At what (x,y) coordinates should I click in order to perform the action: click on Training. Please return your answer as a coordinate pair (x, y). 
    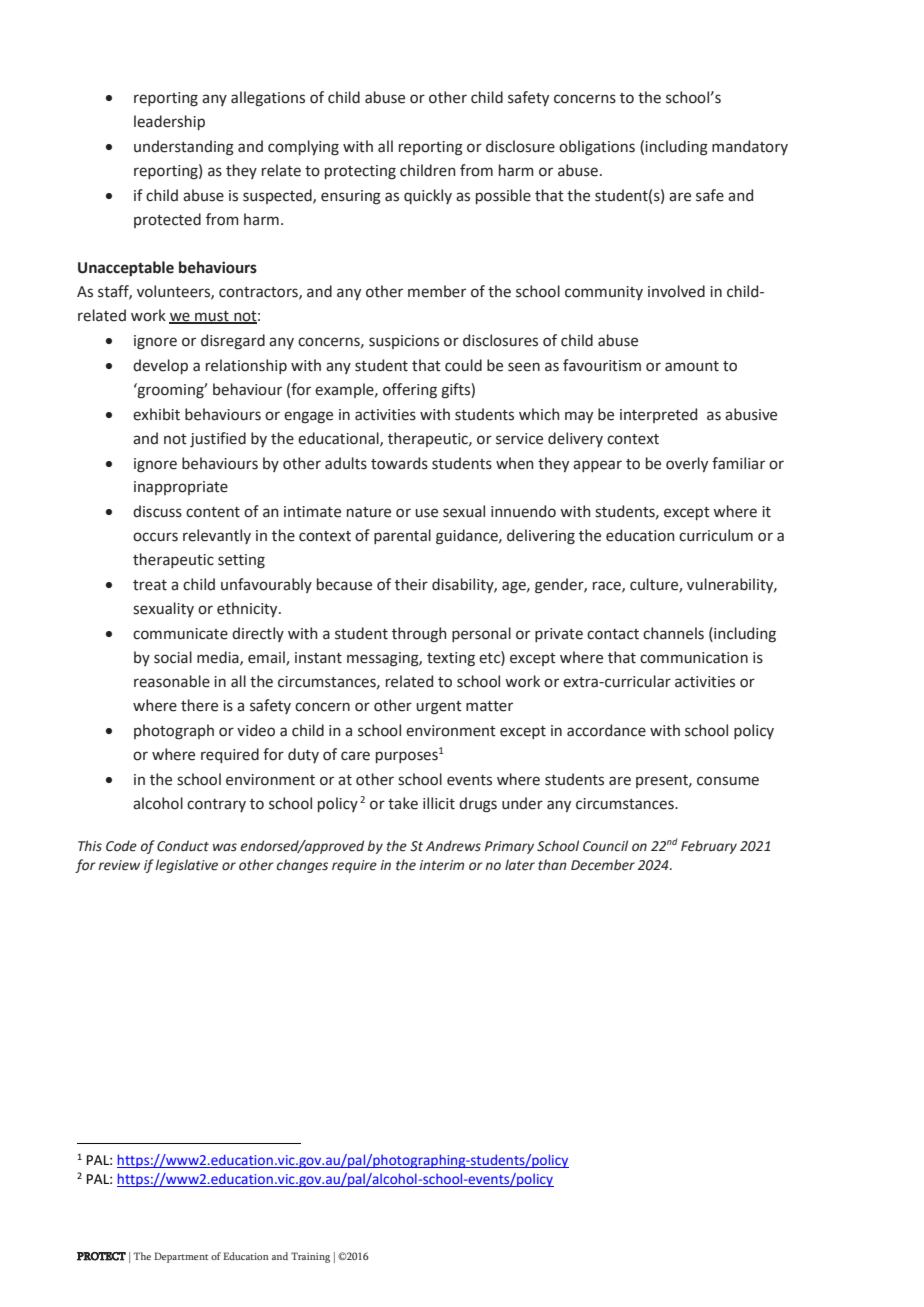
    Looking at the image, I should click on (310, 1257).
